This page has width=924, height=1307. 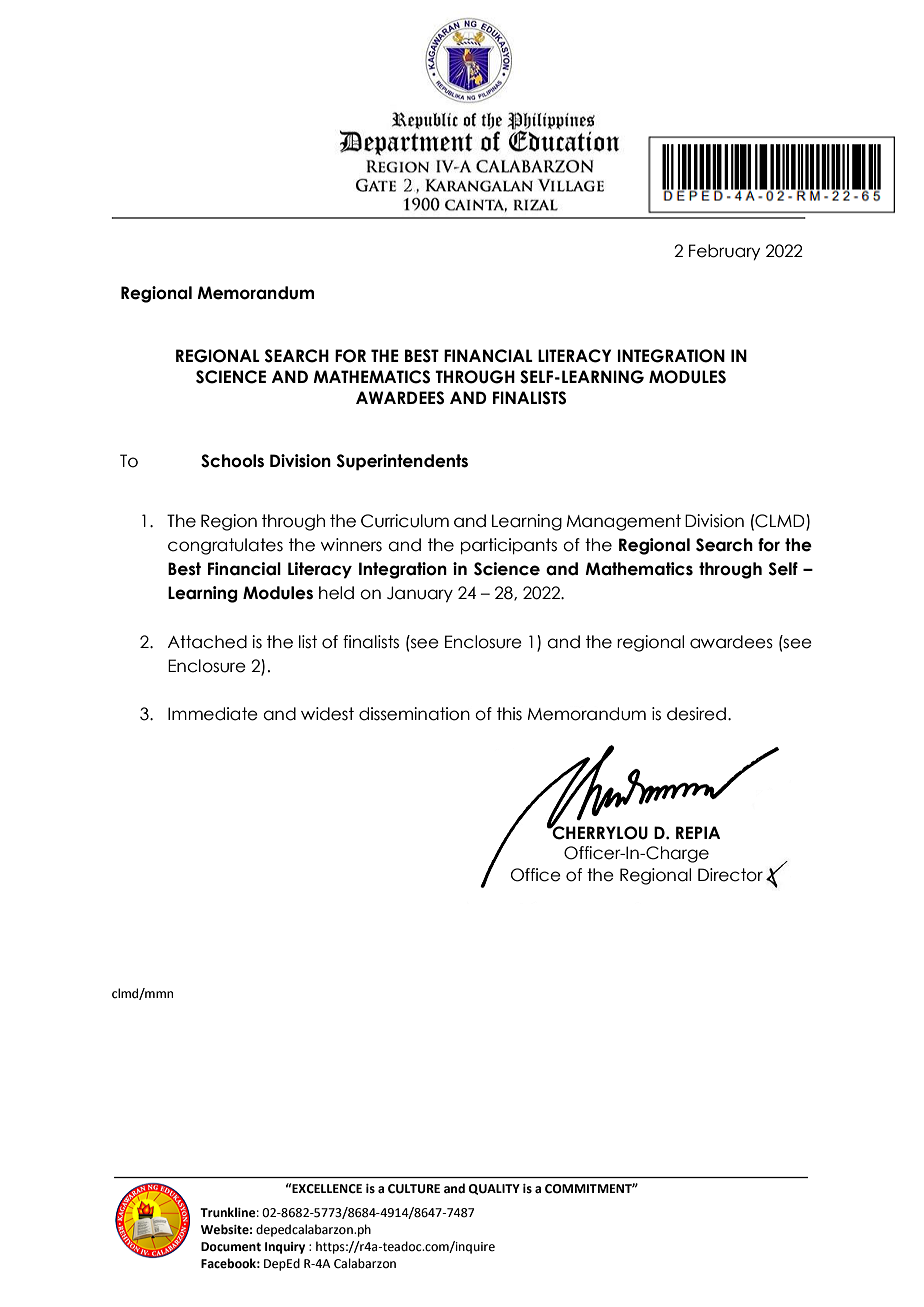 I want to click on desired, so click(x=696, y=714).
